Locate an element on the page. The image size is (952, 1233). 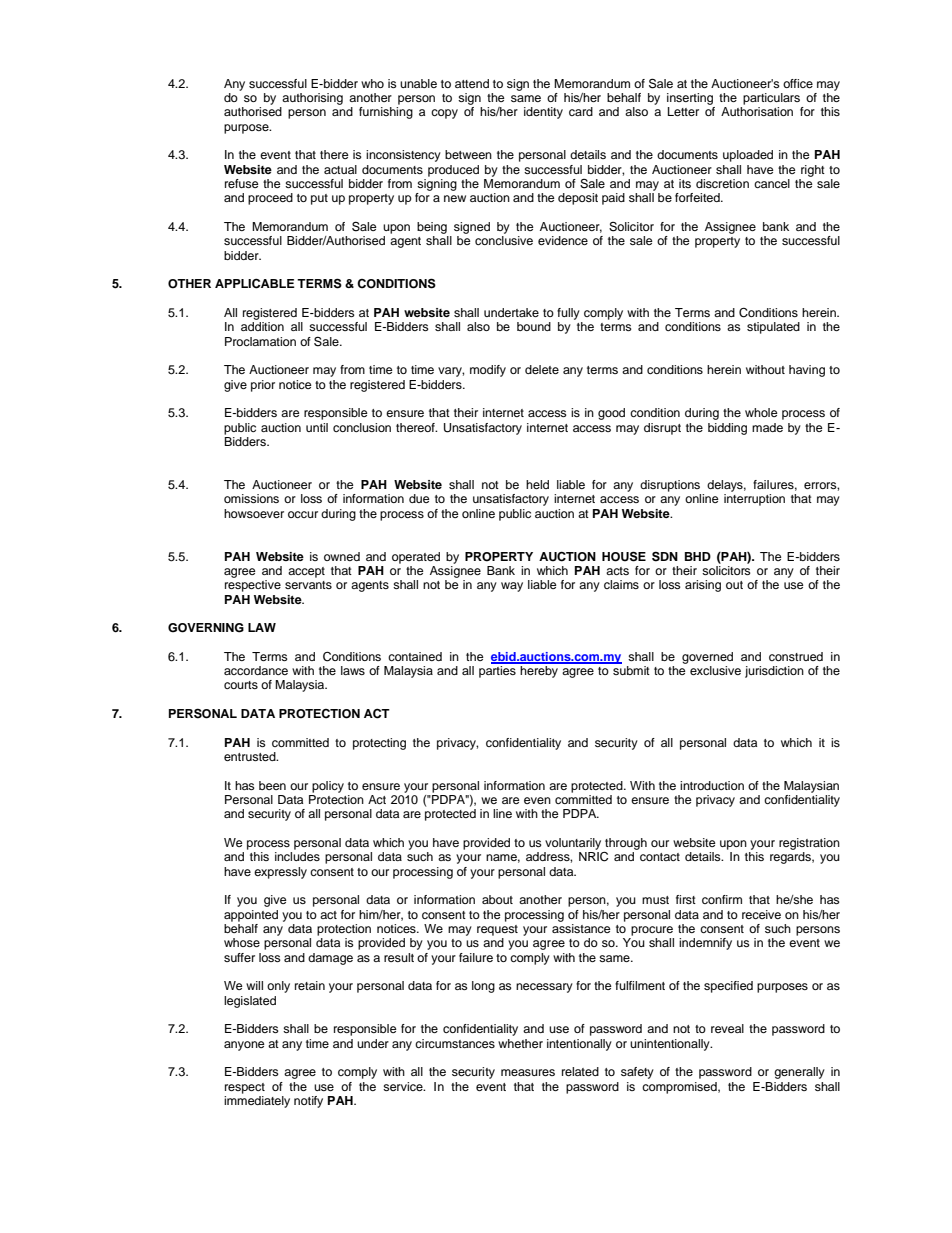
Authorisation is located at coordinates (757, 111).
